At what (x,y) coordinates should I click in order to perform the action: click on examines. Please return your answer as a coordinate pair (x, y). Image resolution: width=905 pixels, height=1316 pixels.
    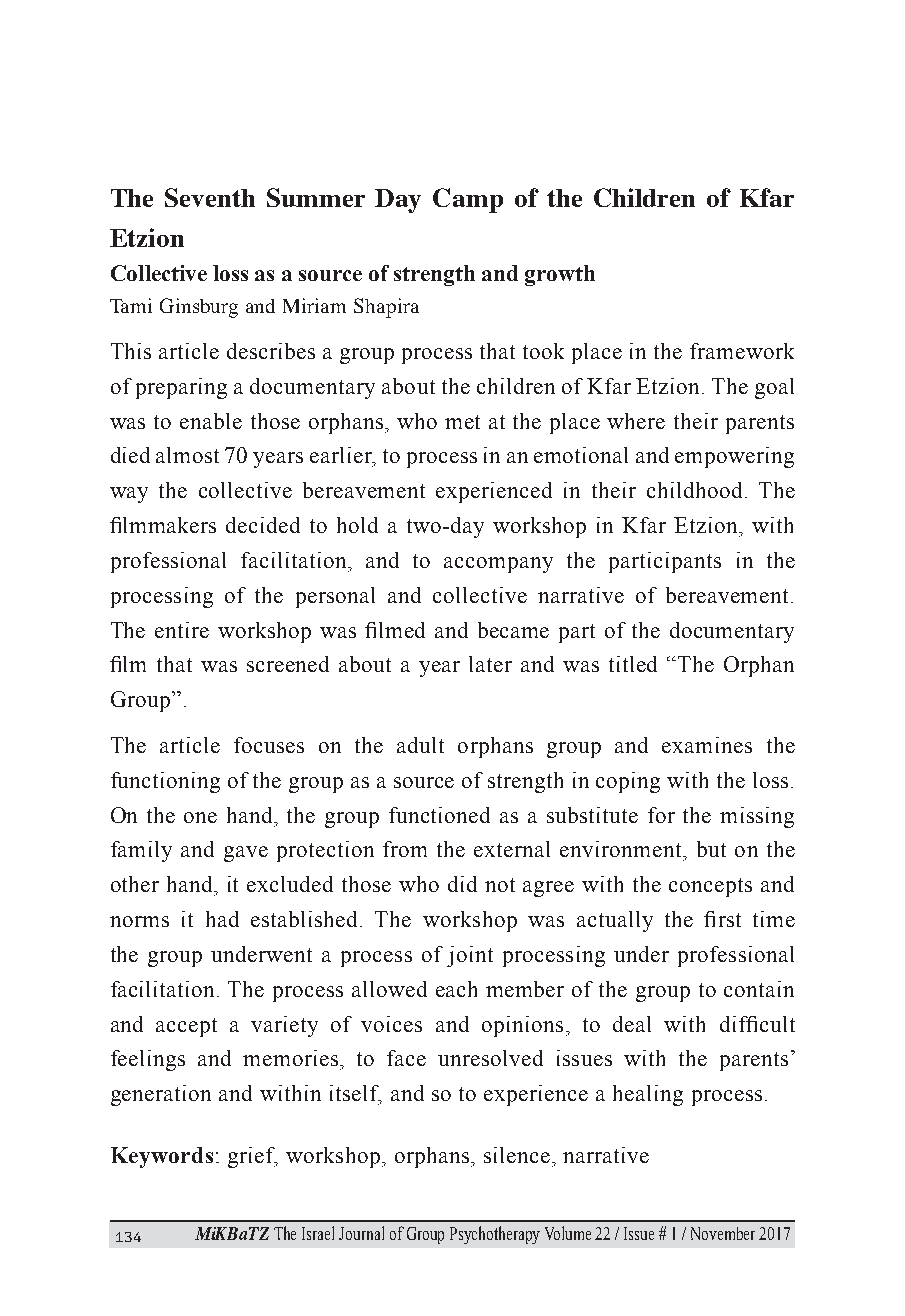
    Looking at the image, I should click on (707, 745).
